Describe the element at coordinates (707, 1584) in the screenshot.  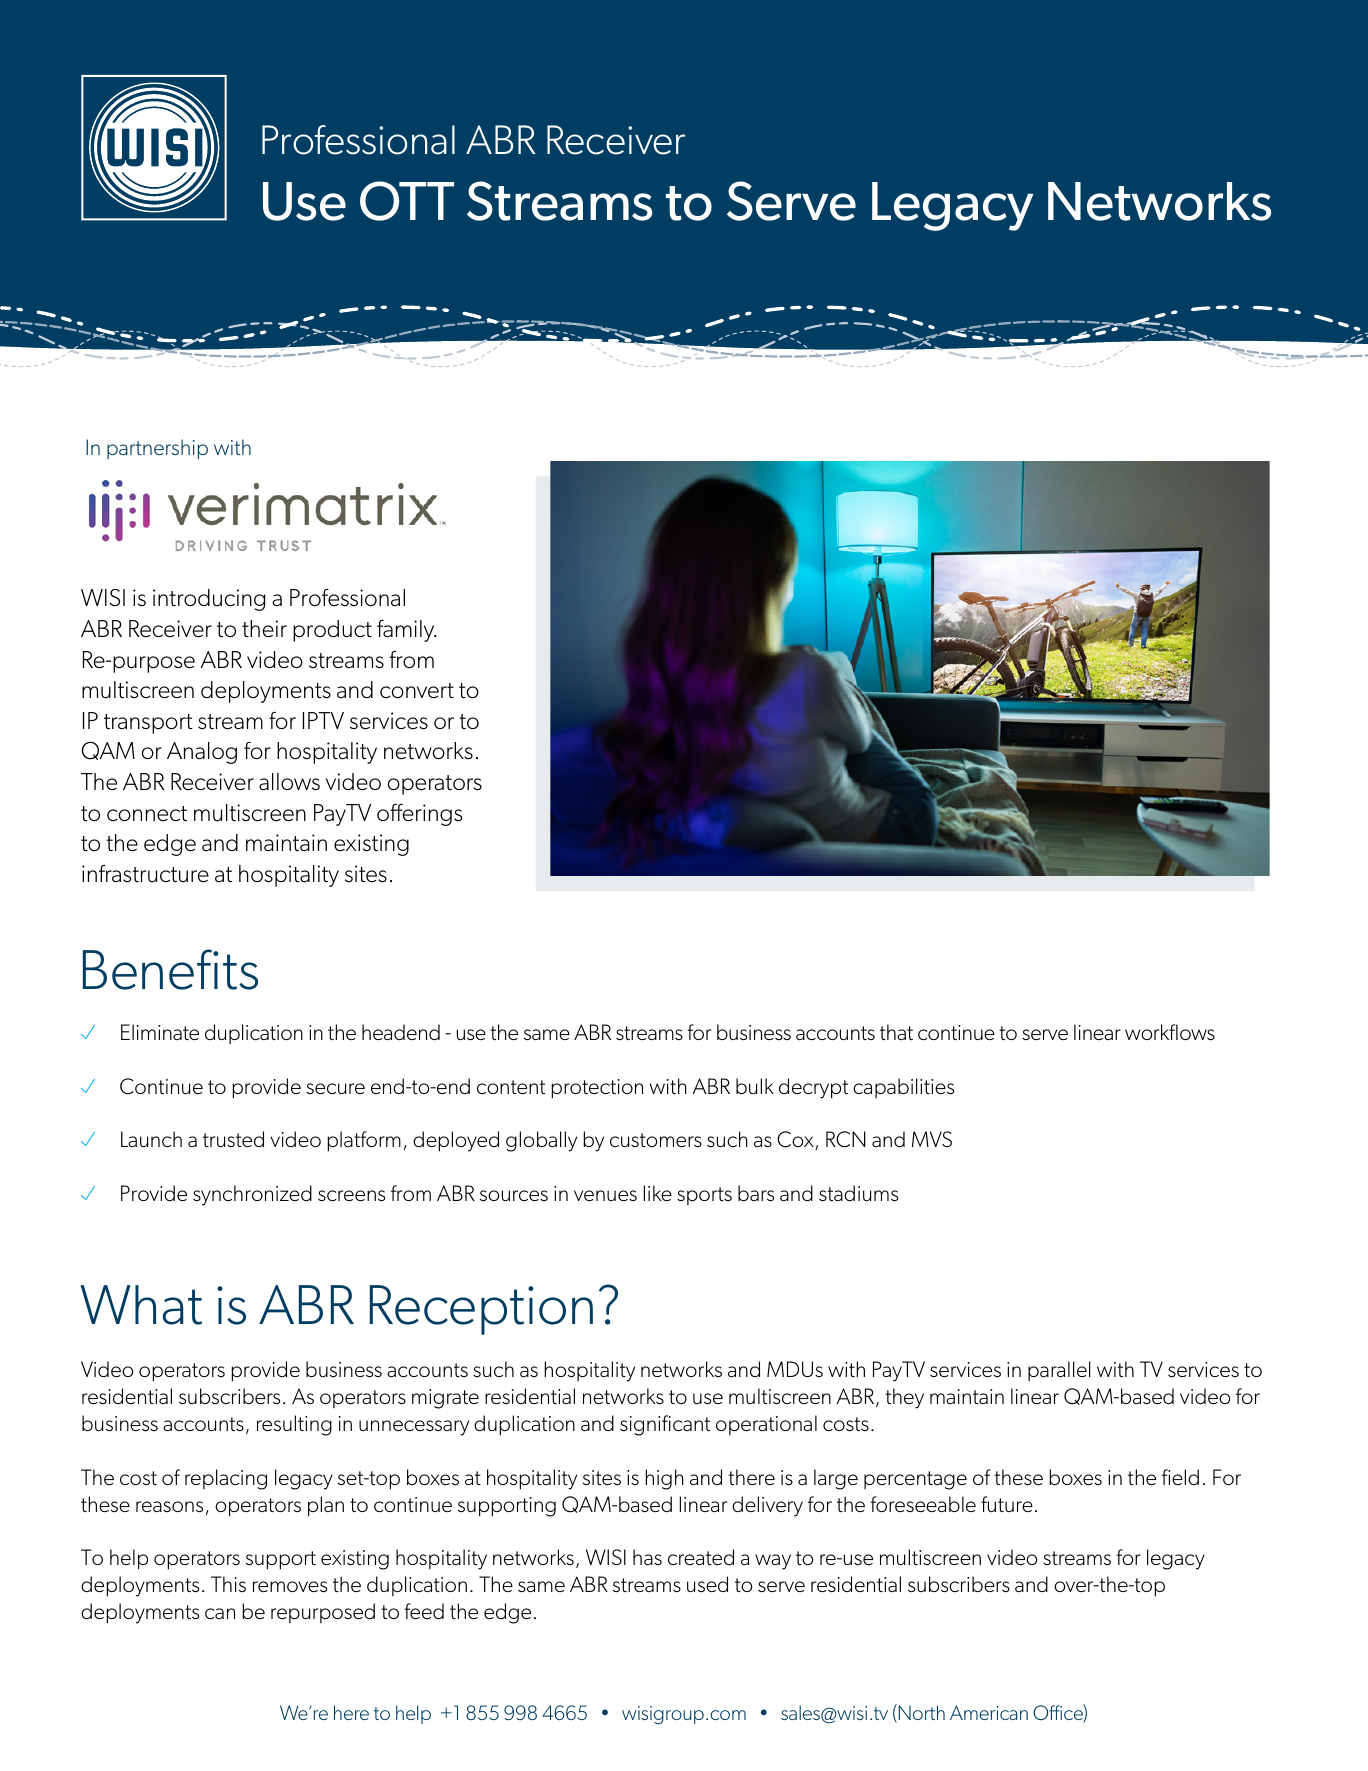
I see `used` at that location.
